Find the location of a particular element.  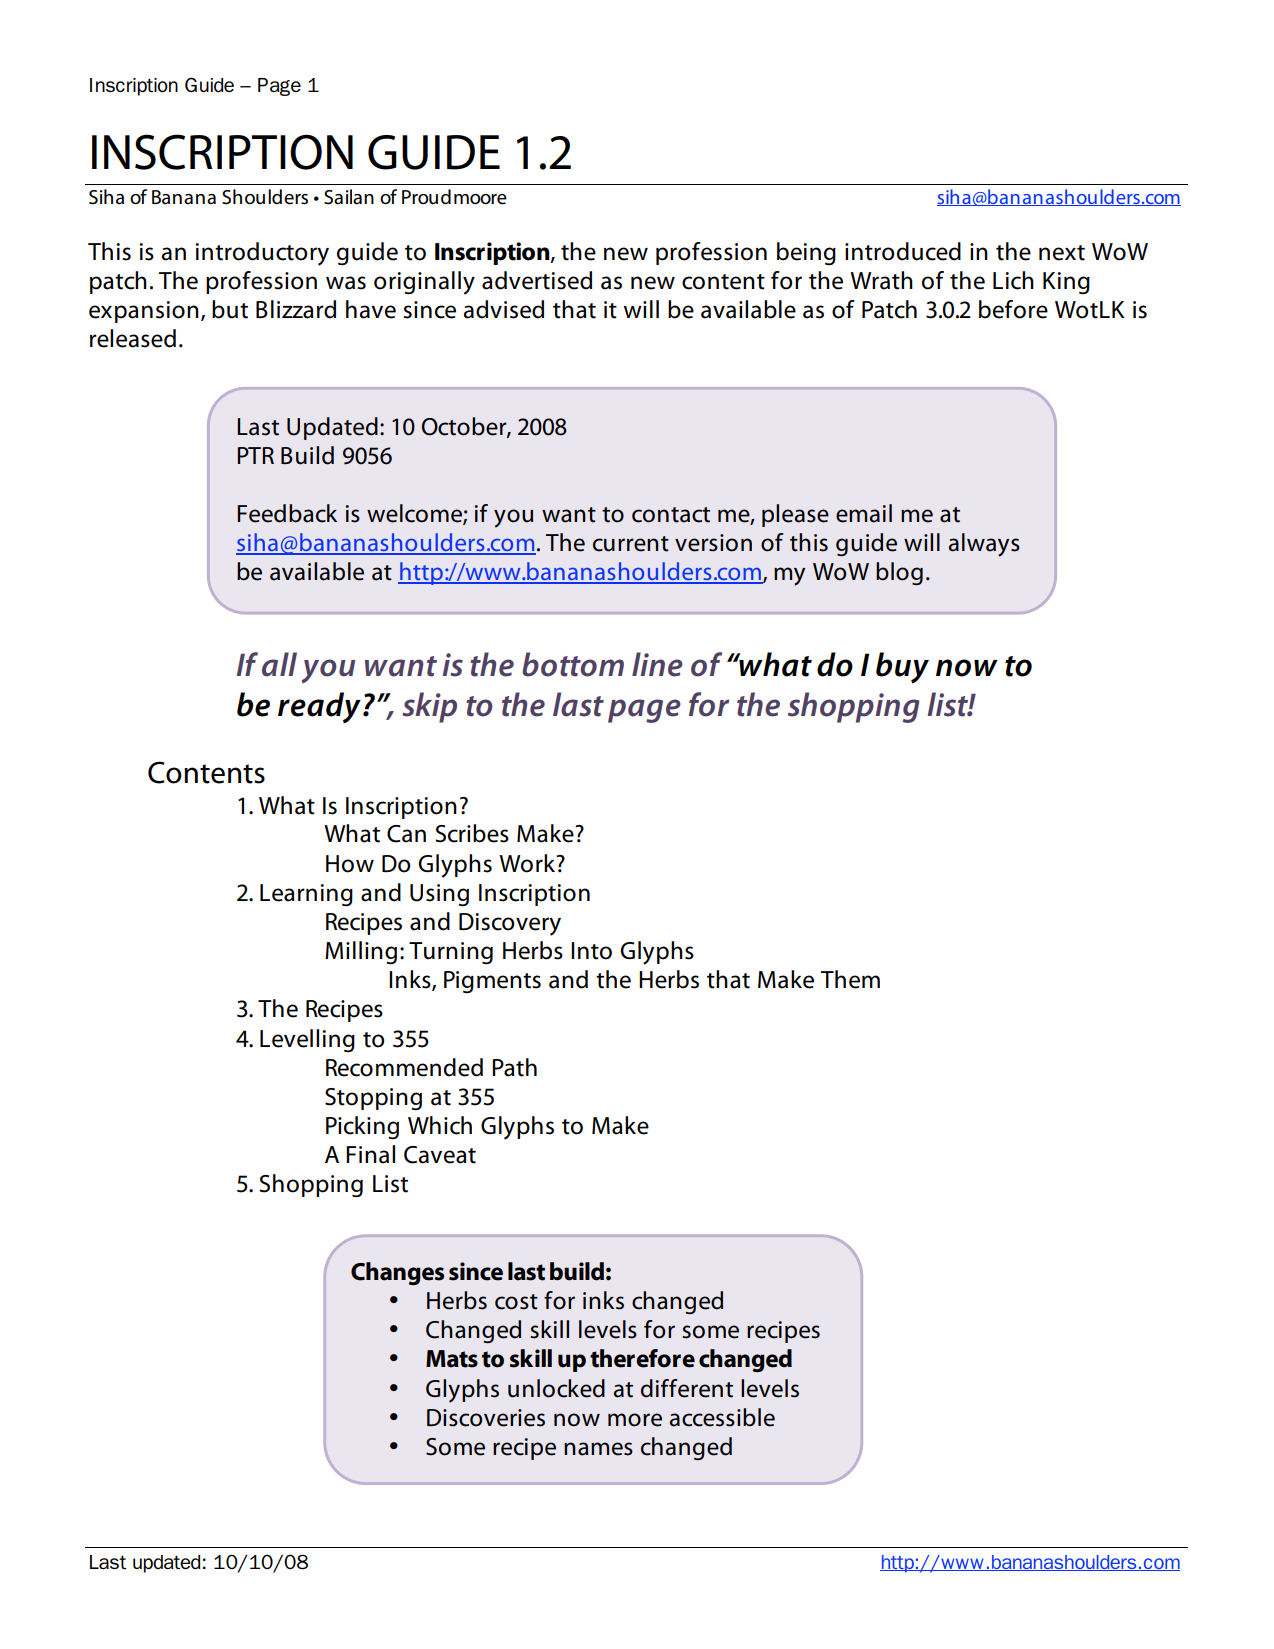

advertised is located at coordinates (537, 280).
